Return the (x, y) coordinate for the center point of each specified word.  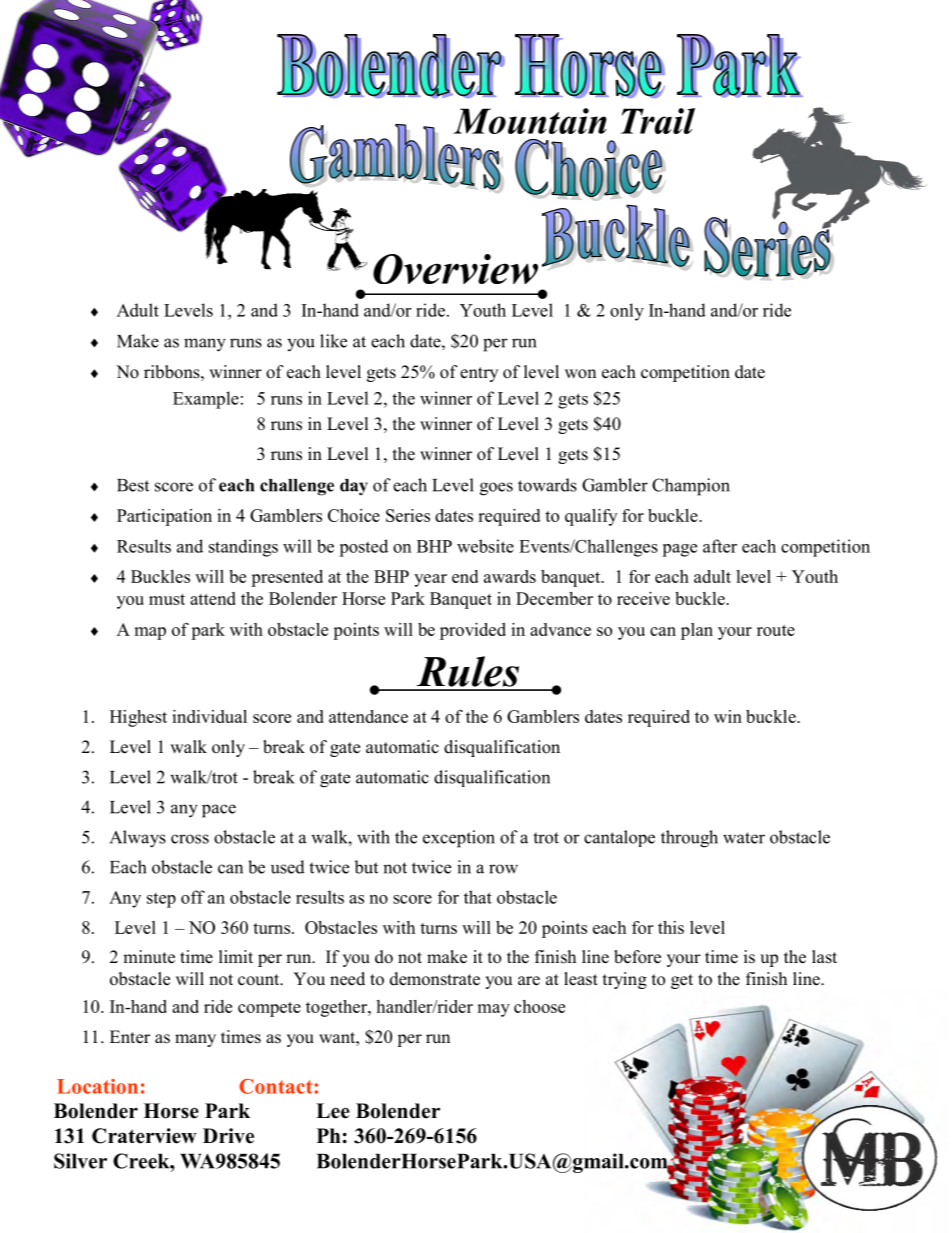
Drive (228, 1136)
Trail (658, 121)
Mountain (530, 121)
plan (697, 631)
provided (473, 631)
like (333, 341)
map (150, 633)
